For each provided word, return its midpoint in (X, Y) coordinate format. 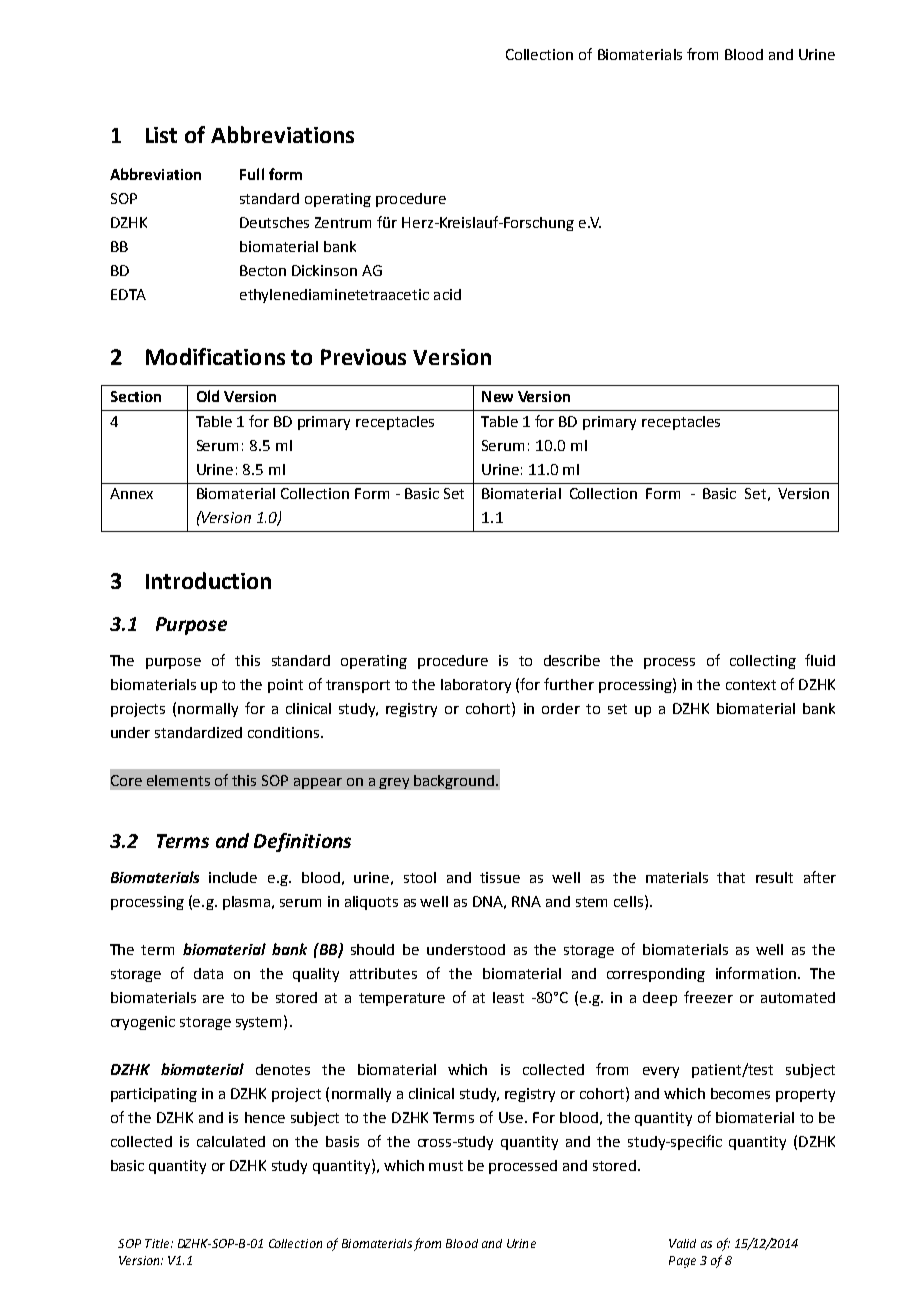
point (285, 686)
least (508, 997)
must (446, 1166)
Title (158, 1243)
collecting (763, 662)
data (208, 973)
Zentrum (343, 222)
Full (252, 174)
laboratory (476, 686)
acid (447, 294)
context (751, 685)
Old (208, 396)
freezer (708, 997)
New (497, 396)
